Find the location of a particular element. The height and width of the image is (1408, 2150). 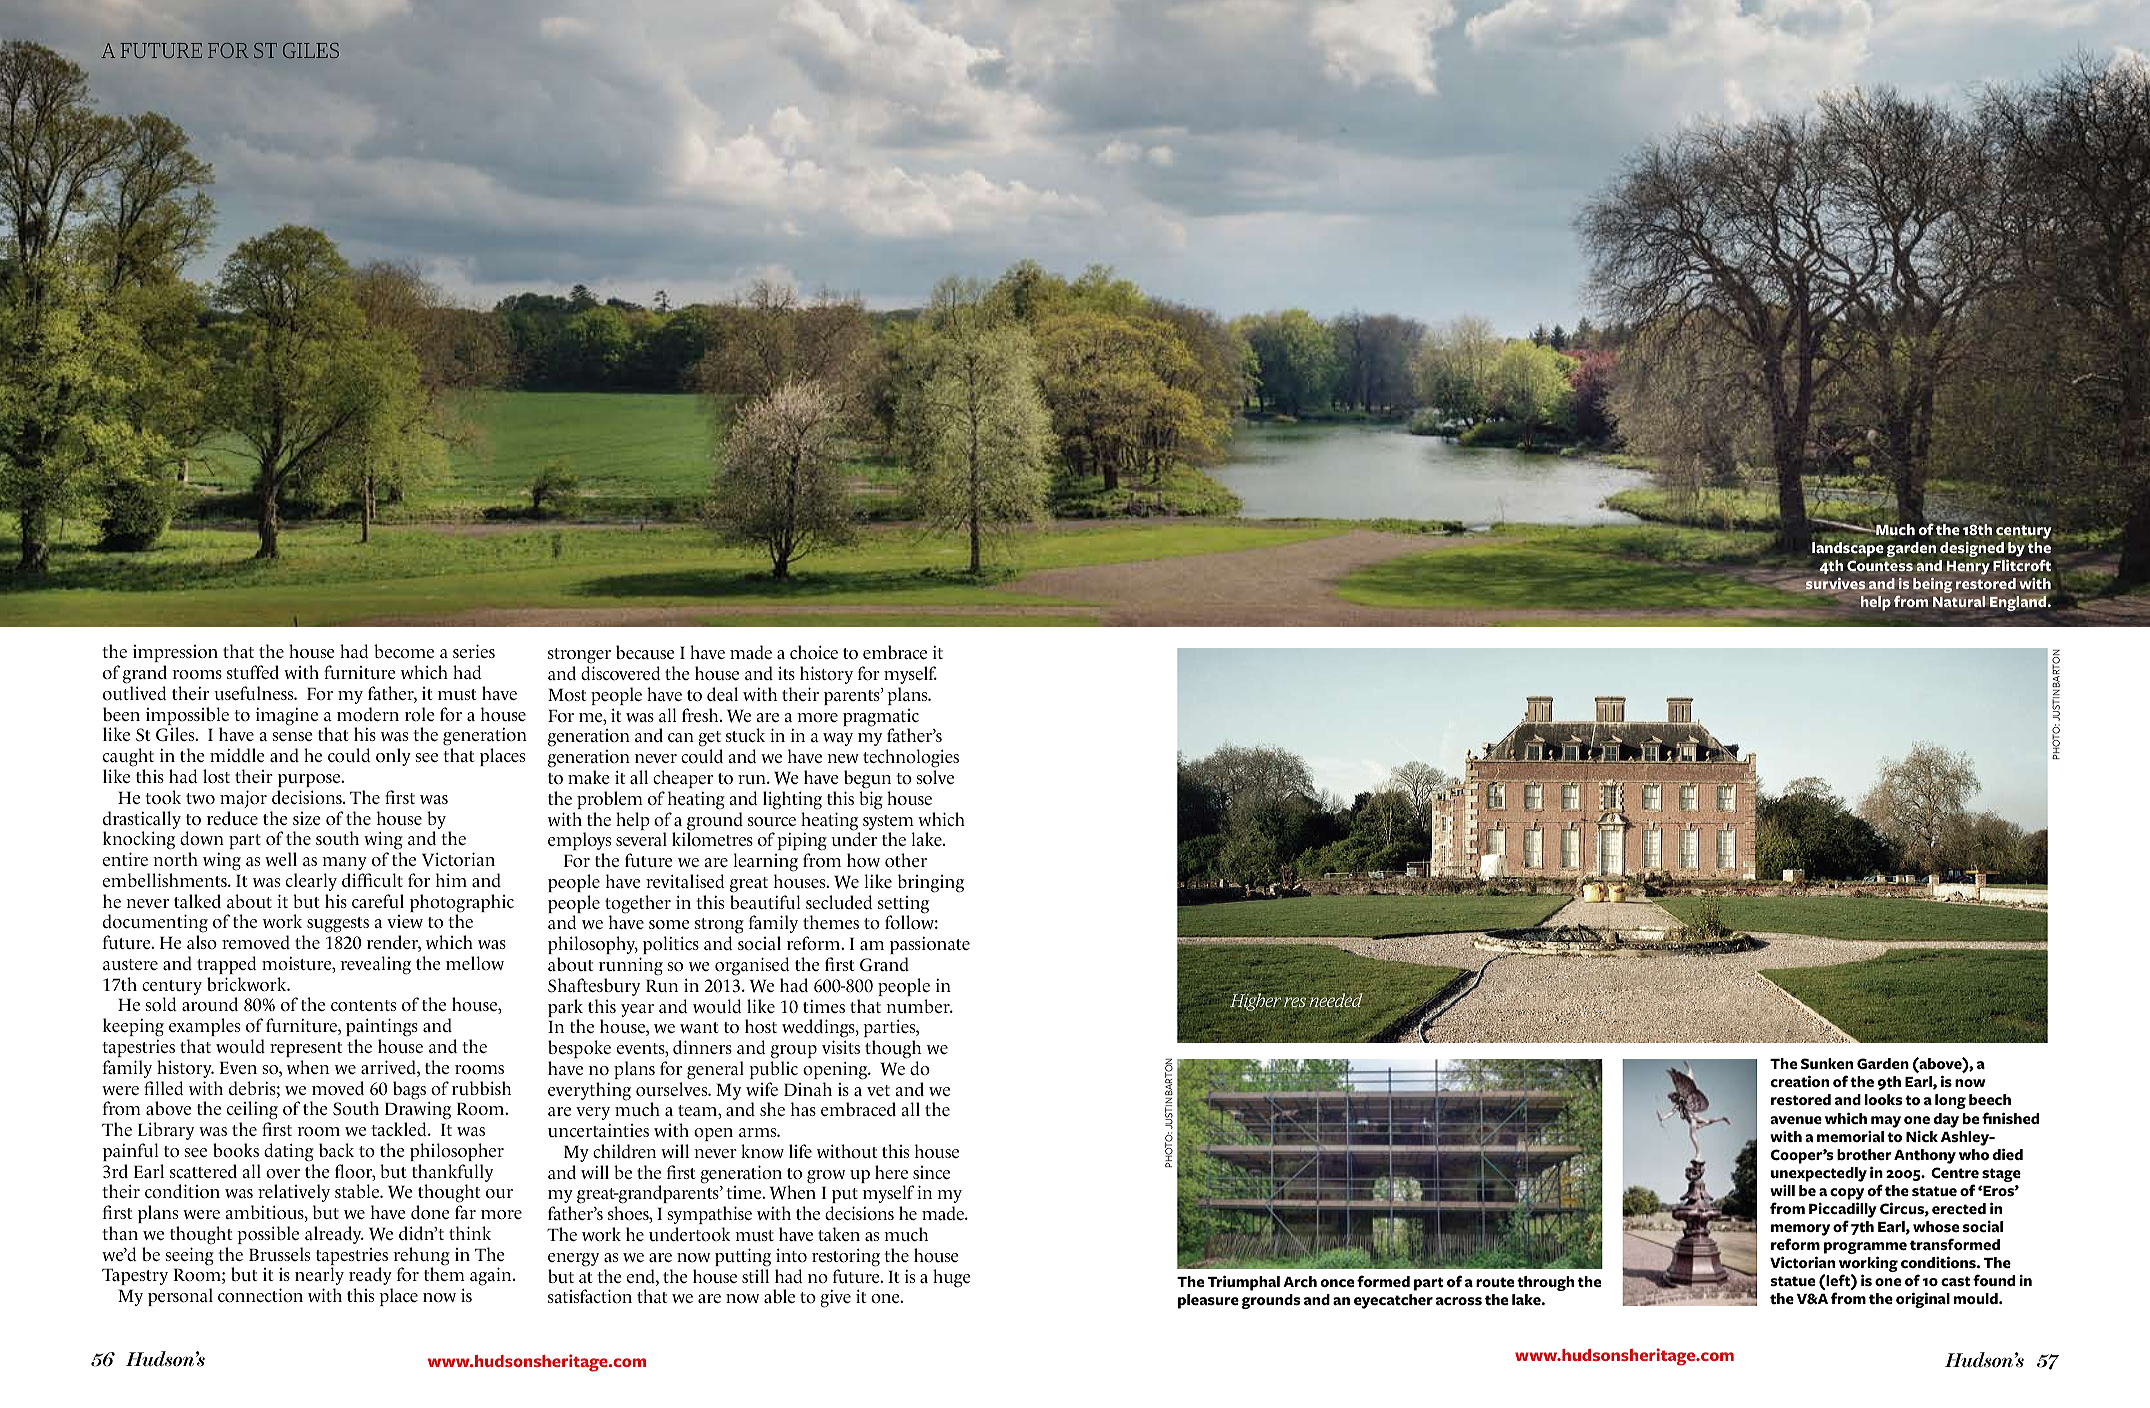

become is located at coordinates (404, 651).
